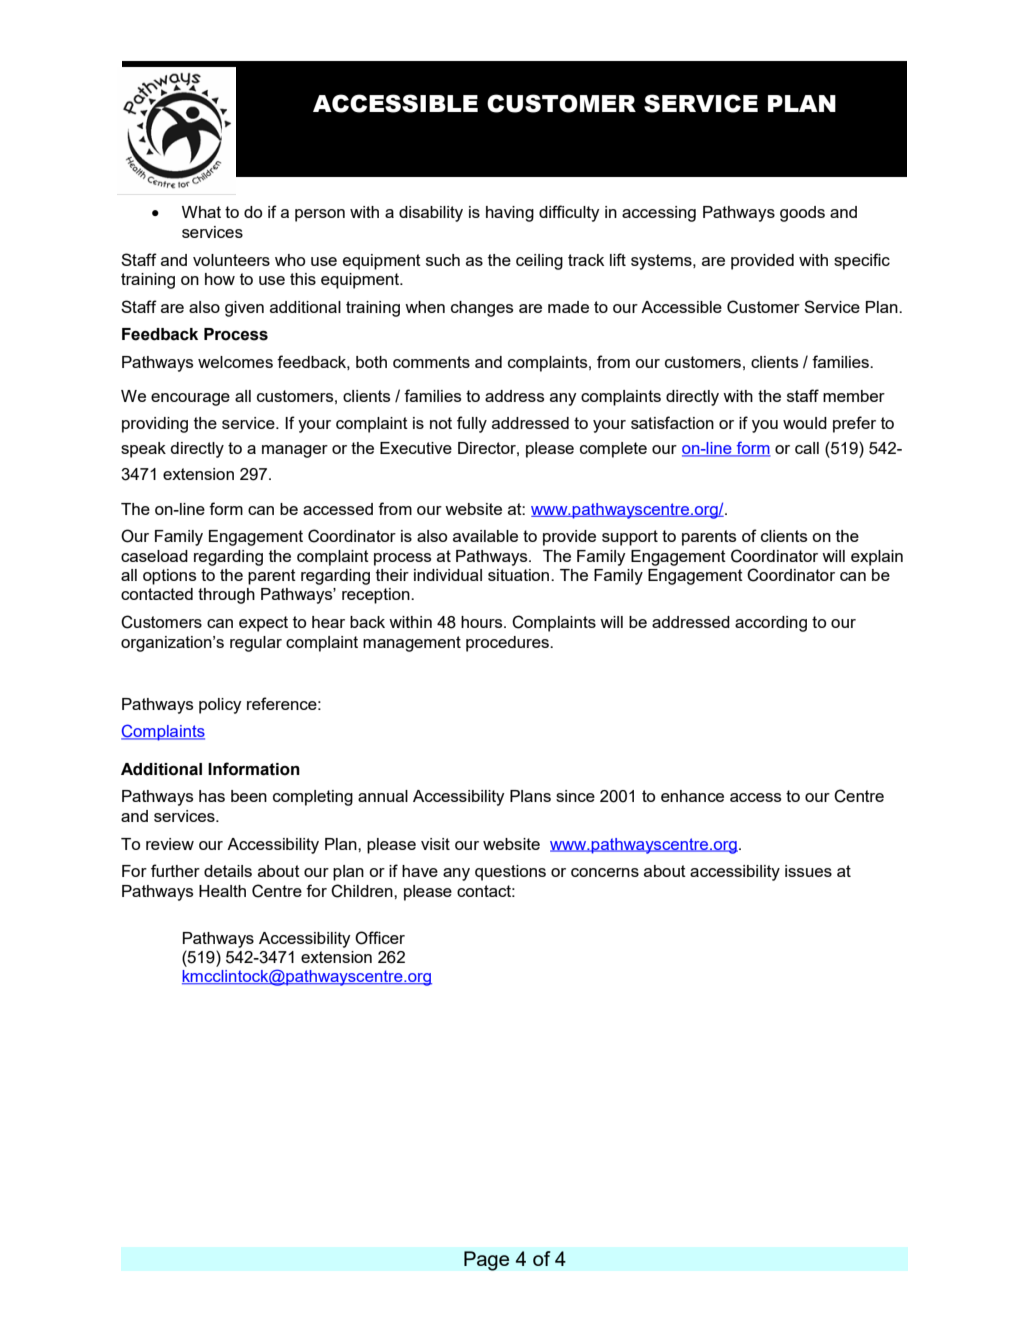 This screenshot has height=1331, width=1029. What do you see at coordinates (228, 871) in the screenshot?
I see `details` at bounding box center [228, 871].
